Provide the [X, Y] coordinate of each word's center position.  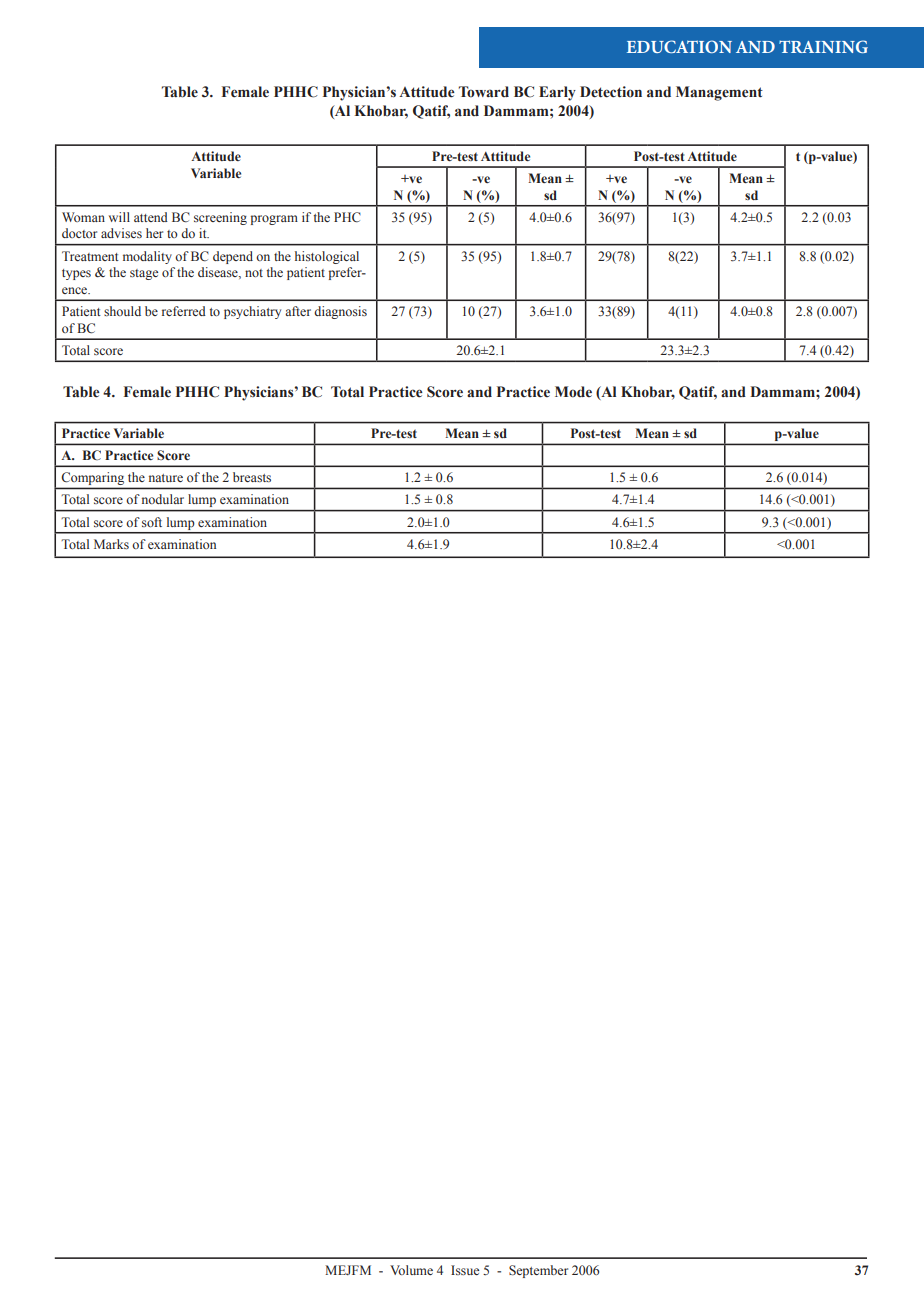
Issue [465, 1270]
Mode [573, 392]
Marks [111, 544]
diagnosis [340, 312]
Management [719, 93]
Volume [411, 1270]
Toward [484, 92]
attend [151, 217]
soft [152, 522]
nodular [163, 499]
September [538, 1271]
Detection [611, 92]
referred [184, 311]
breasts [252, 477]
